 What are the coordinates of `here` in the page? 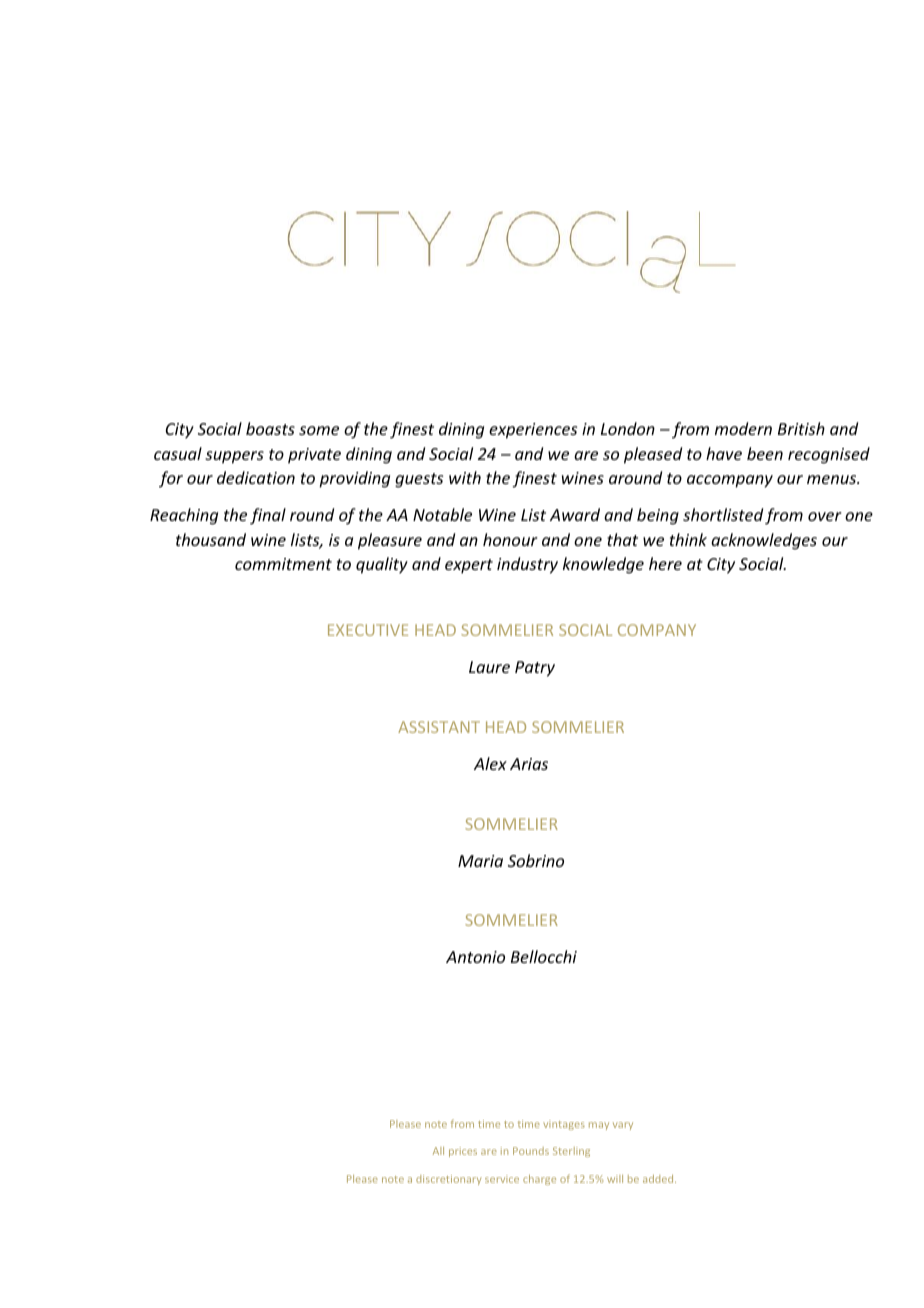 It's located at (665, 563).
